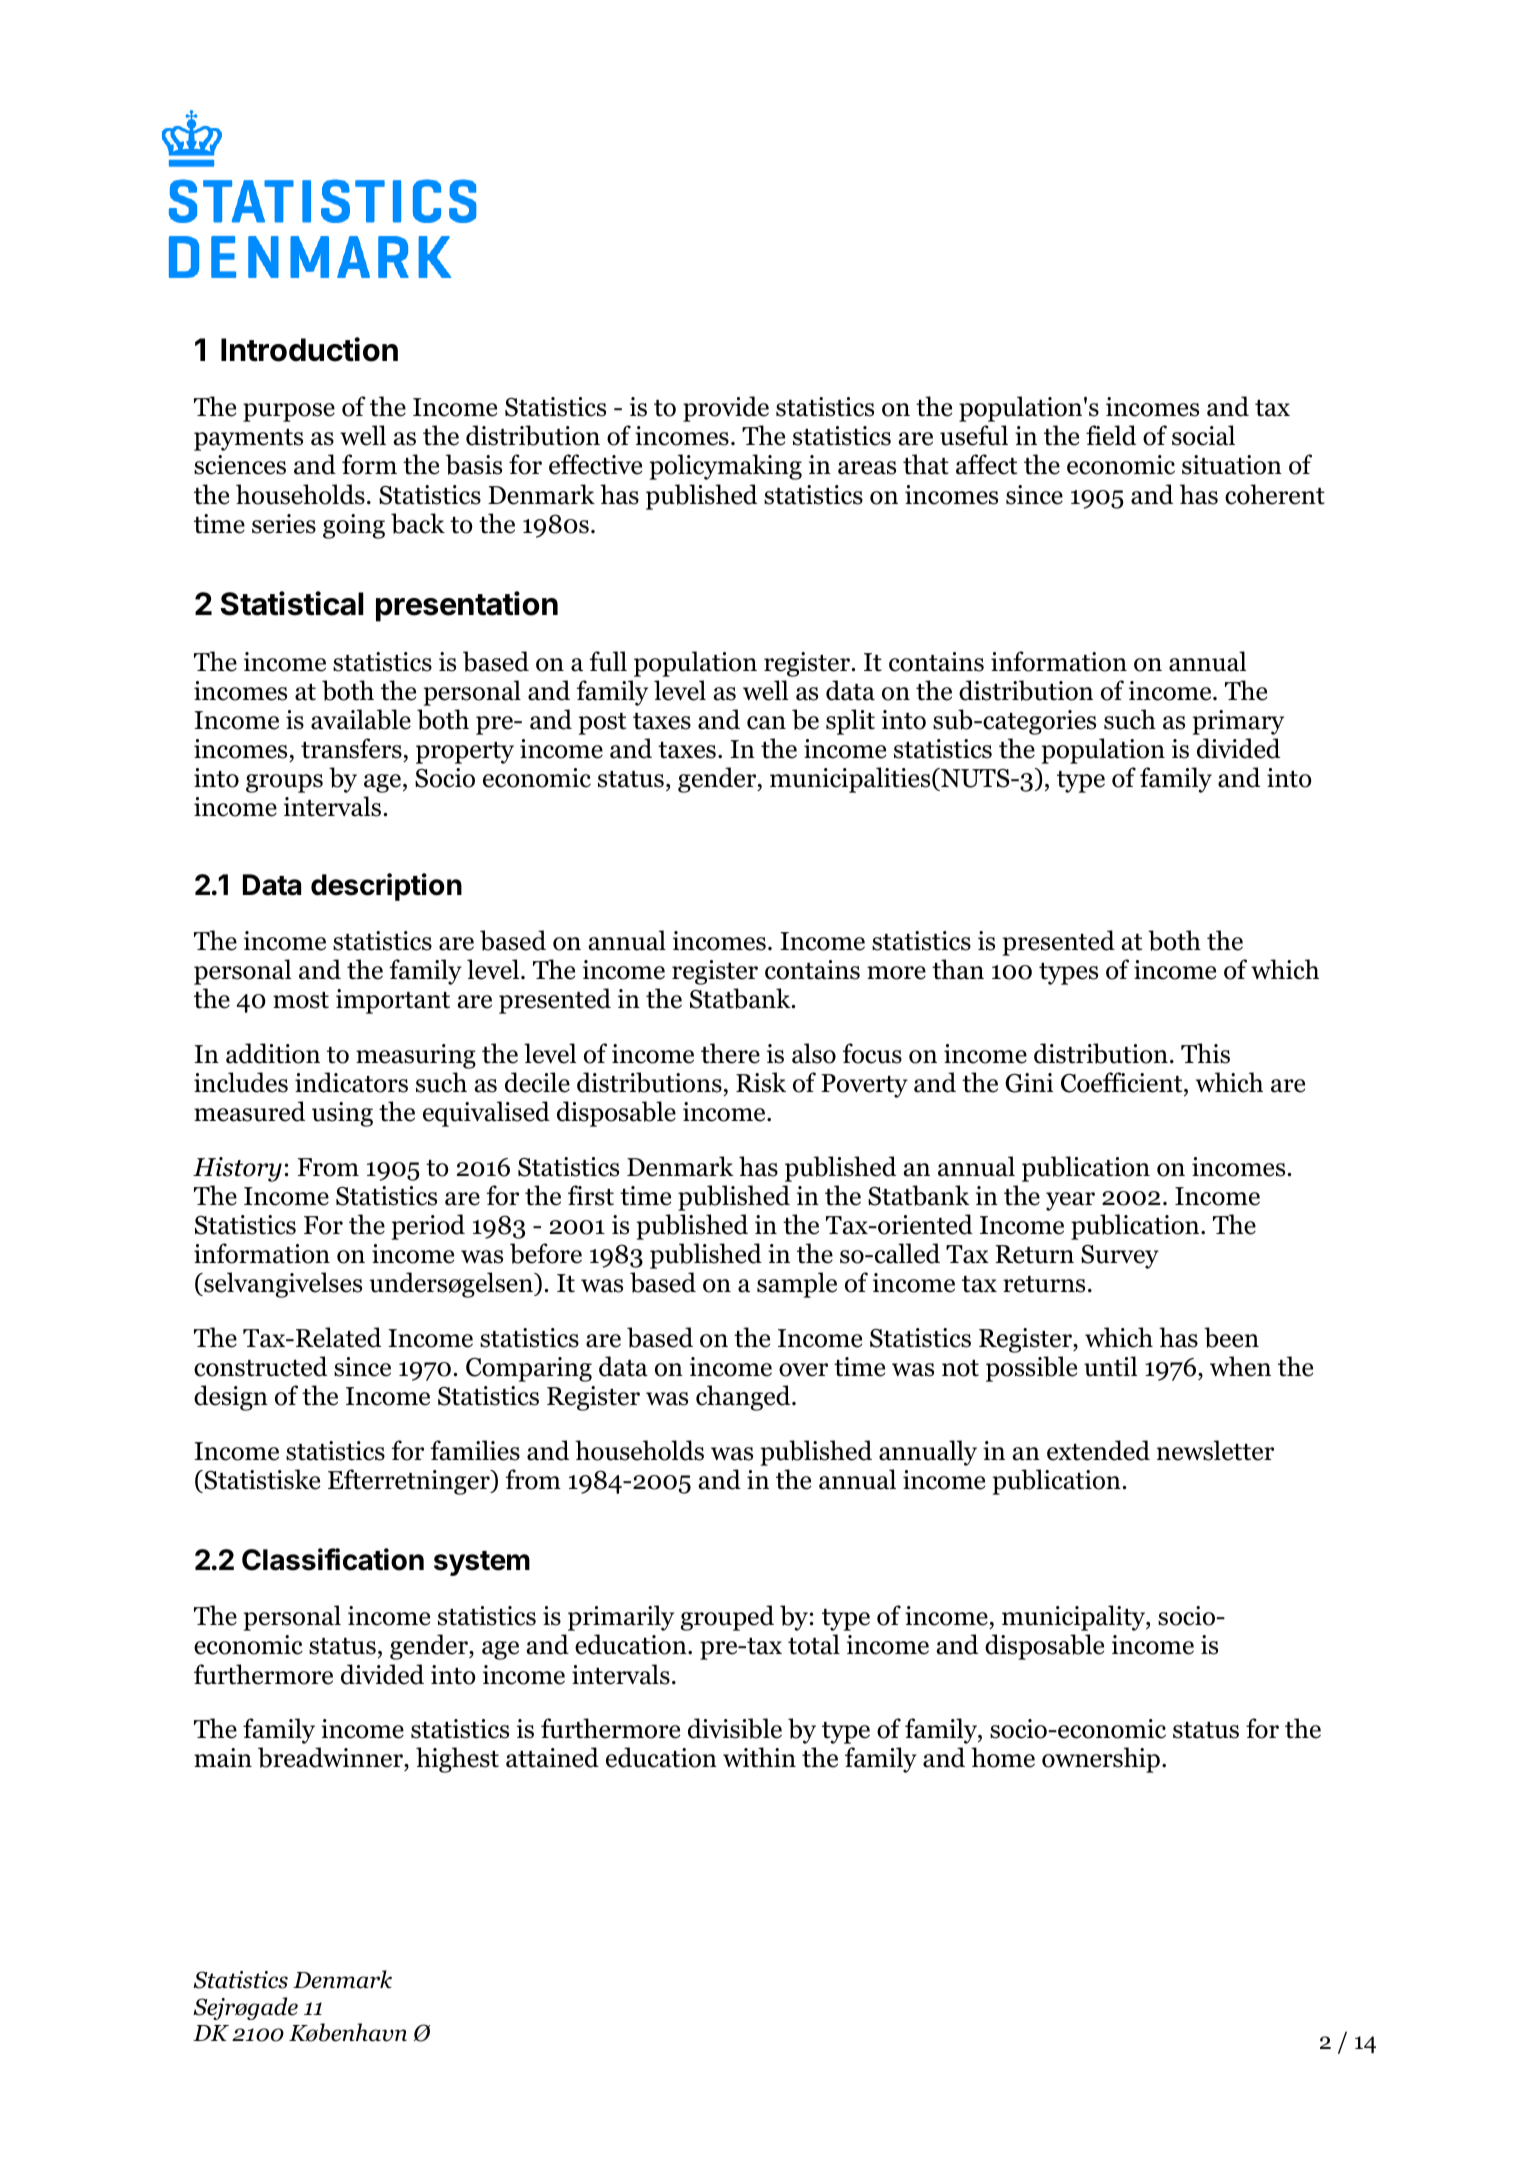  Describe the element at coordinates (730, 1053) in the image. I see `there` at that location.
